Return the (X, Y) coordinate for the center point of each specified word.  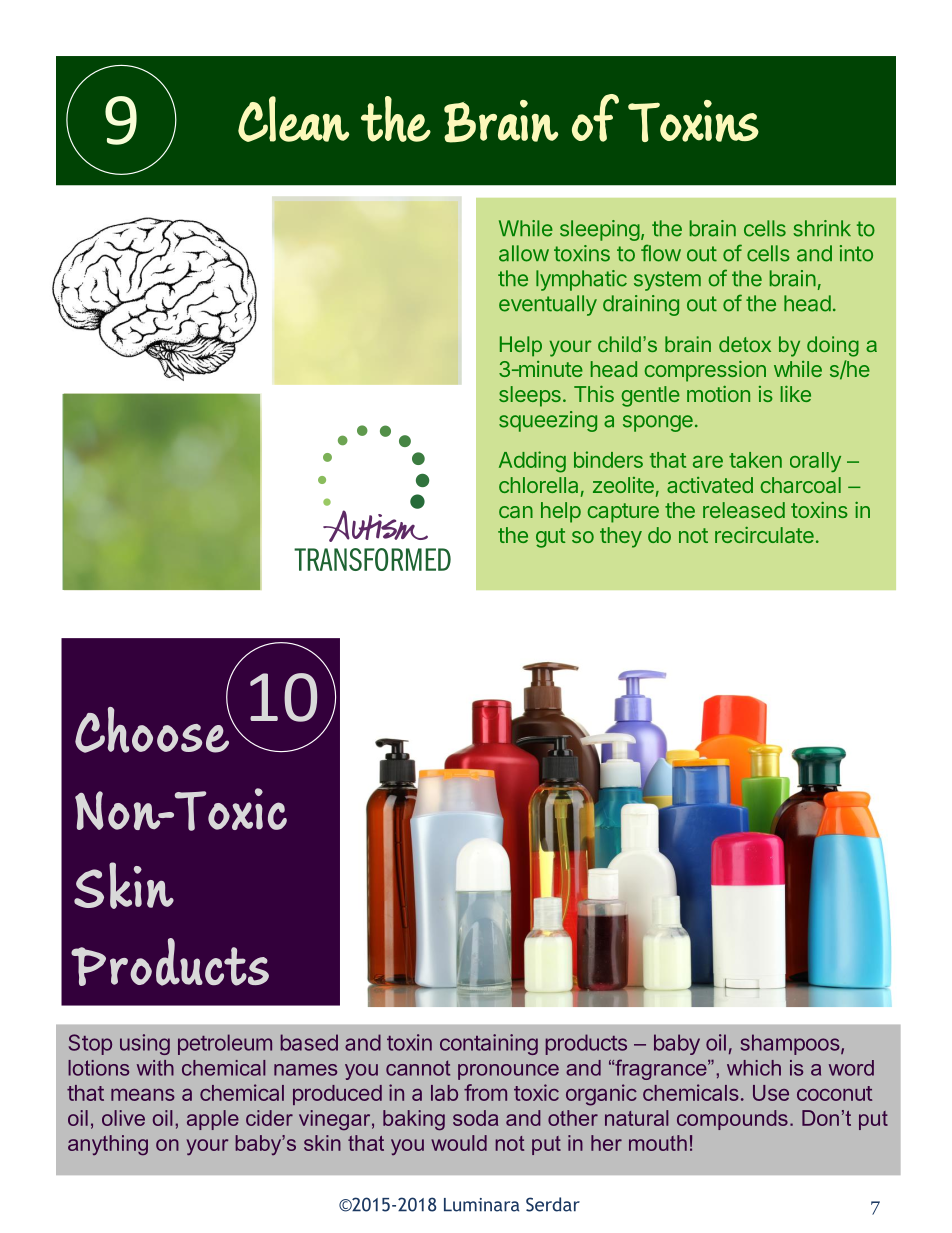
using (145, 1044)
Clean (293, 119)
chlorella (538, 485)
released (744, 510)
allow (524, 253)
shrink (822, 228)
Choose (153, 729)
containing (489, 1044)
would (459, 1143)
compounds (732, 1120)
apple (213, 1120)
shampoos (790, 1044)
